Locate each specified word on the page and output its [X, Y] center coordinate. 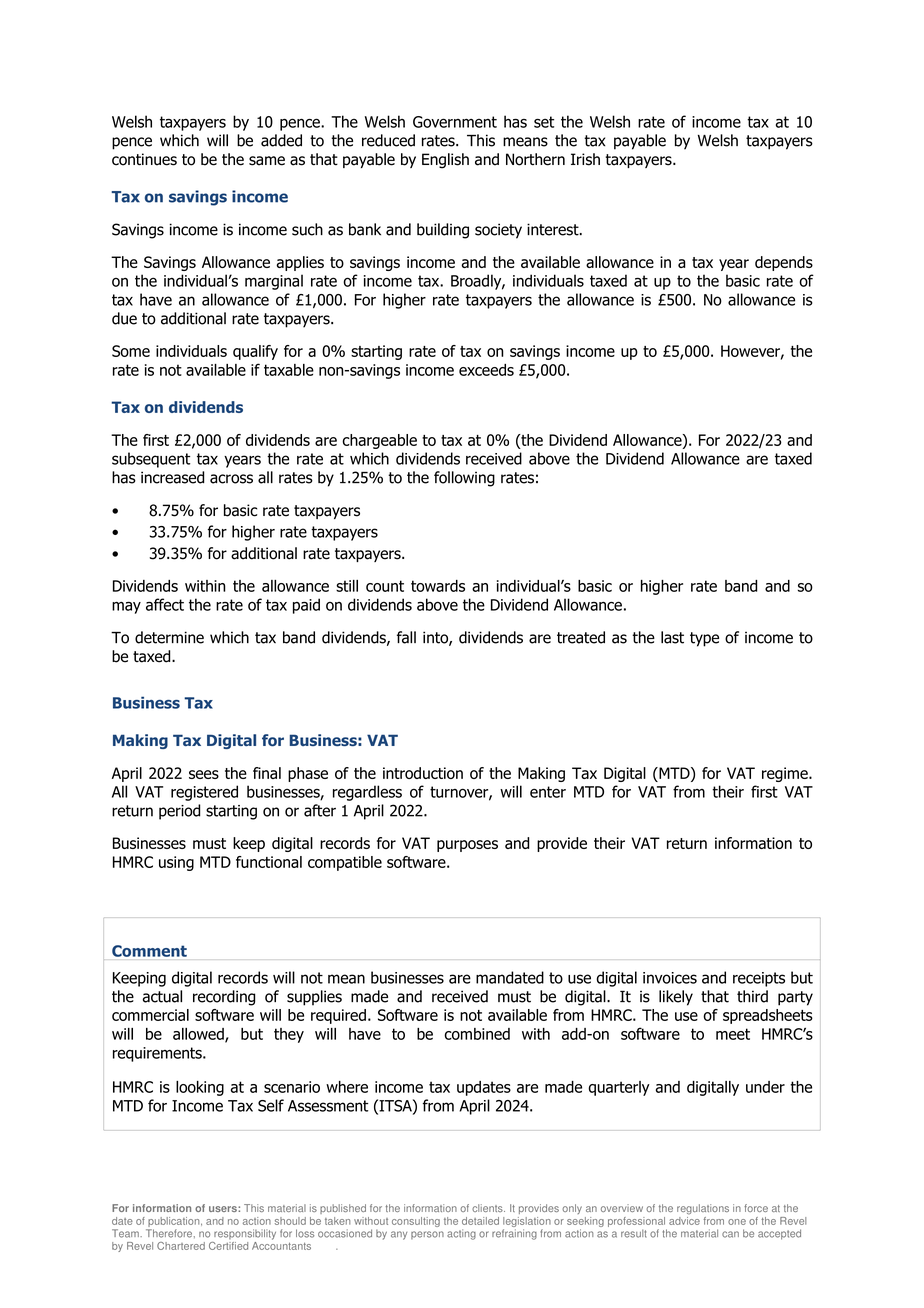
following [464, 479]
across [231, 479]
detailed [480, 1221]
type [704, 639]
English [445, 161]
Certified [228, 1246]
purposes [467, 846]
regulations [703, 1209]
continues [144, 159]
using [176, 863]
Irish [585, 159]
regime [786, 774]
